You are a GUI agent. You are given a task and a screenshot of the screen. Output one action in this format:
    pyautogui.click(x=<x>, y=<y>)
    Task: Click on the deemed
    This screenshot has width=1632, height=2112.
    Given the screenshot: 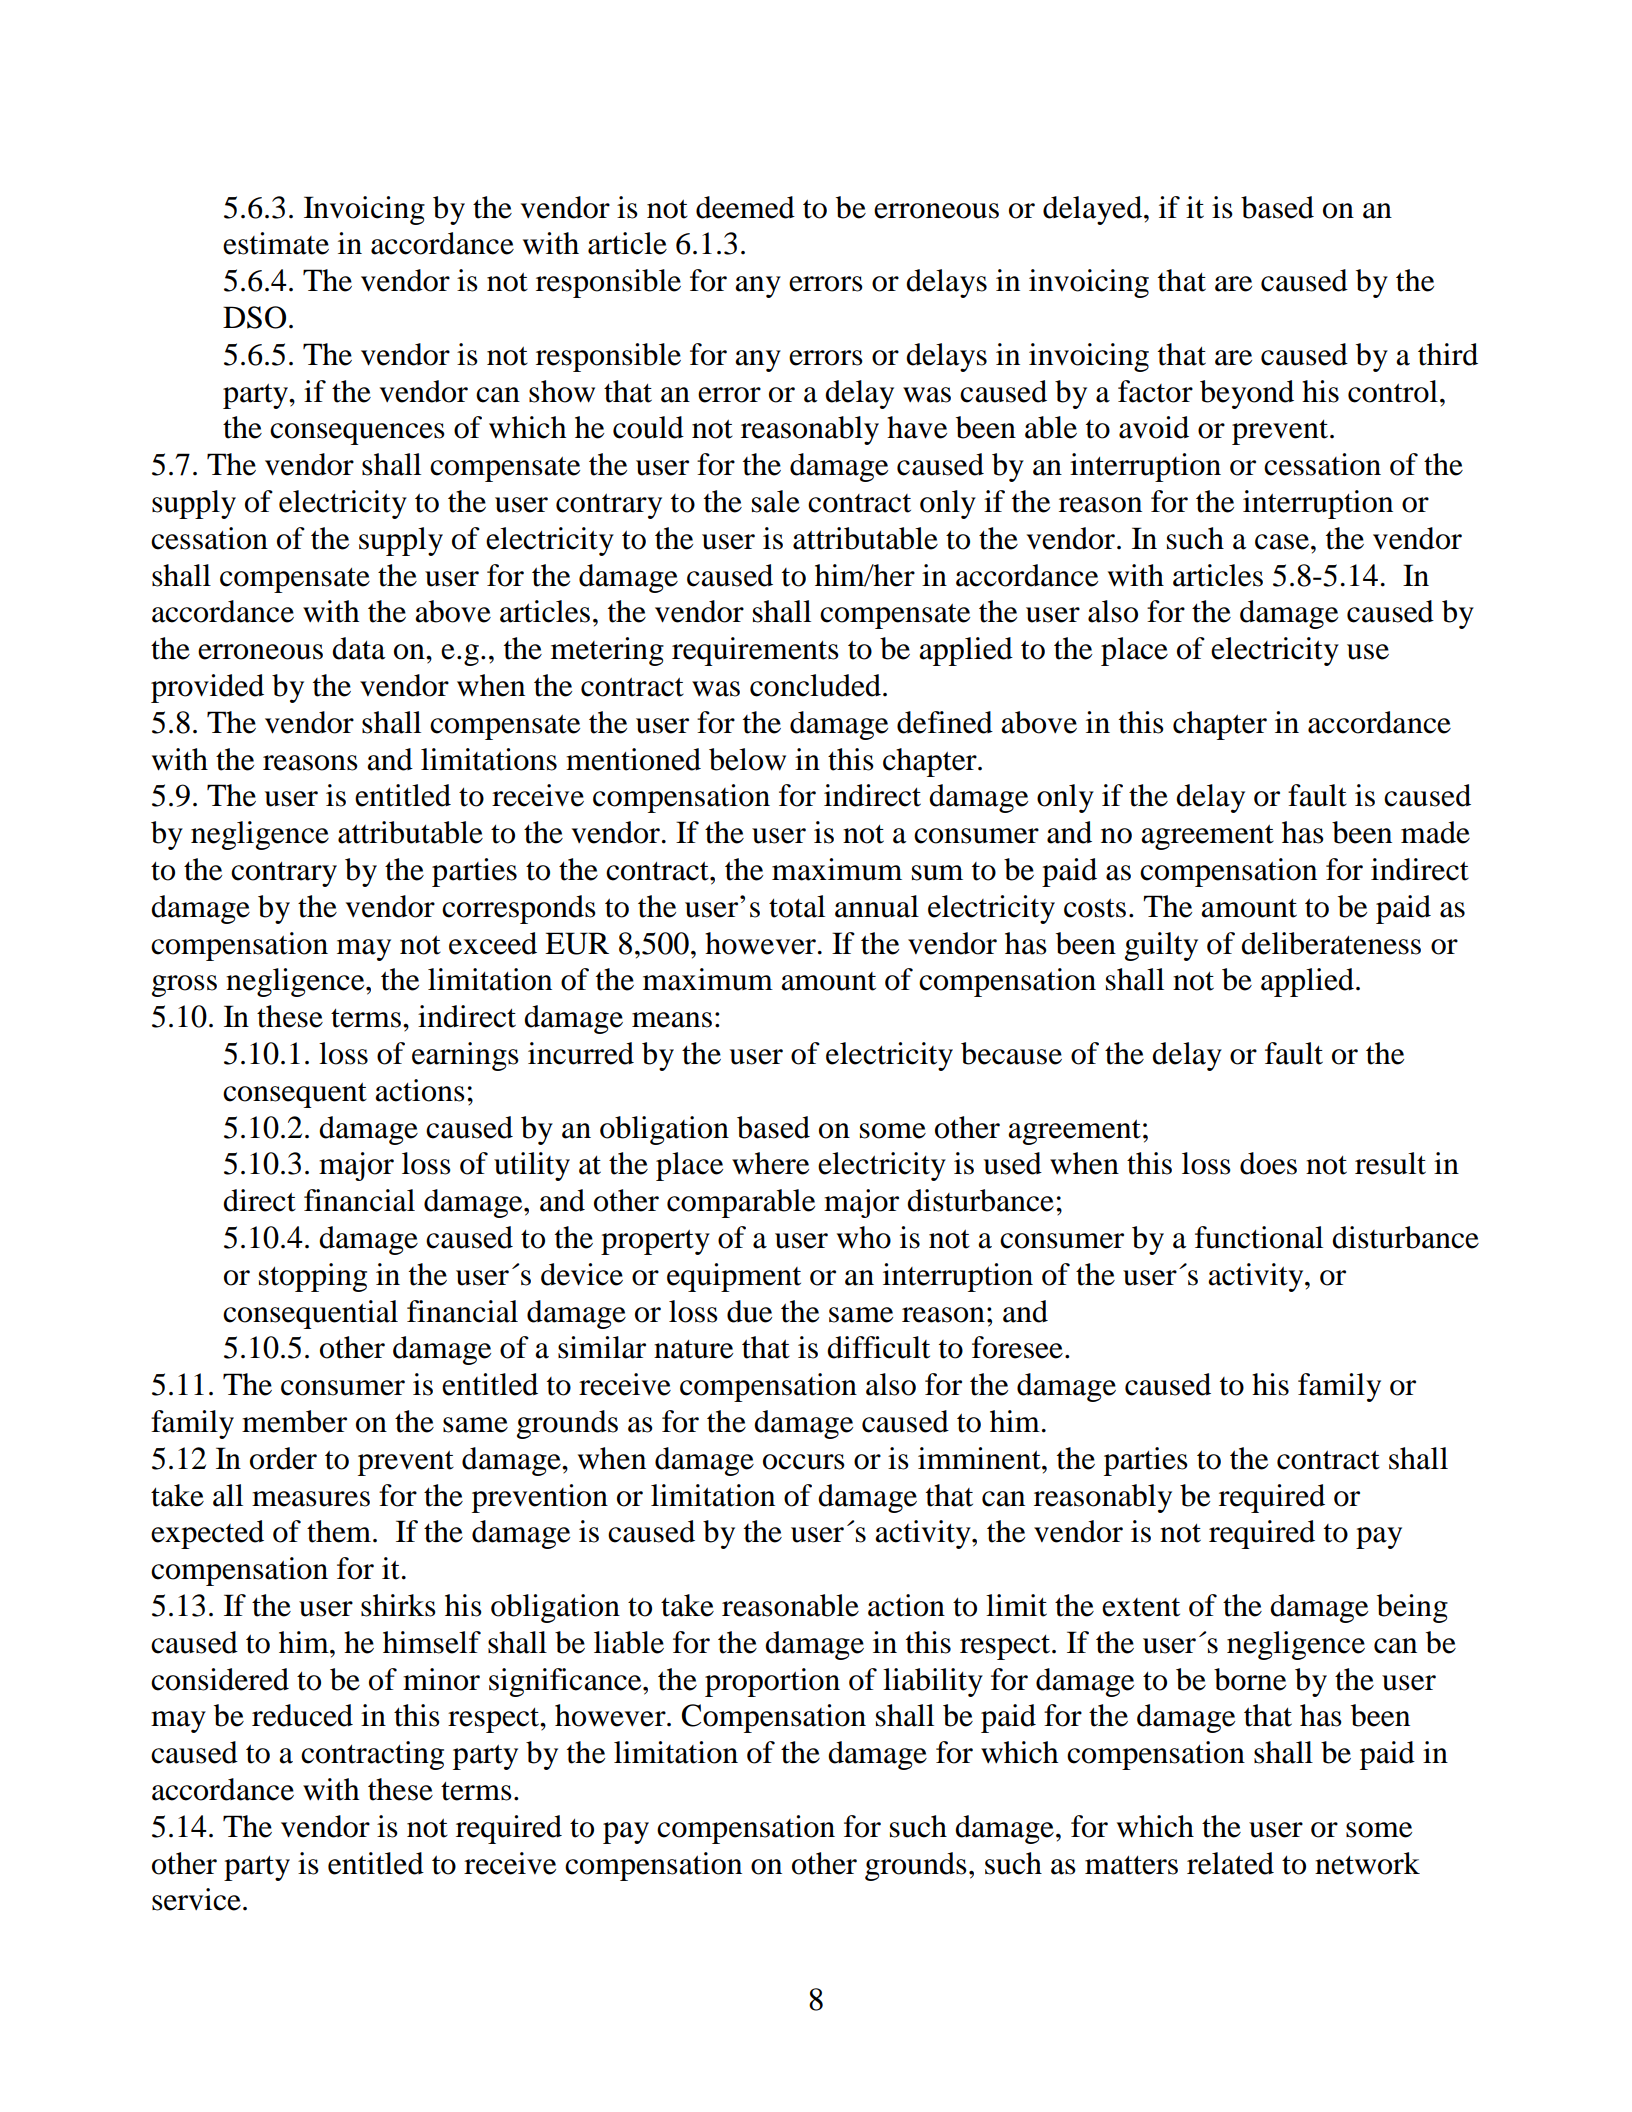 What is the action you would take?
    pyautogui.click(x=745, y=207)
